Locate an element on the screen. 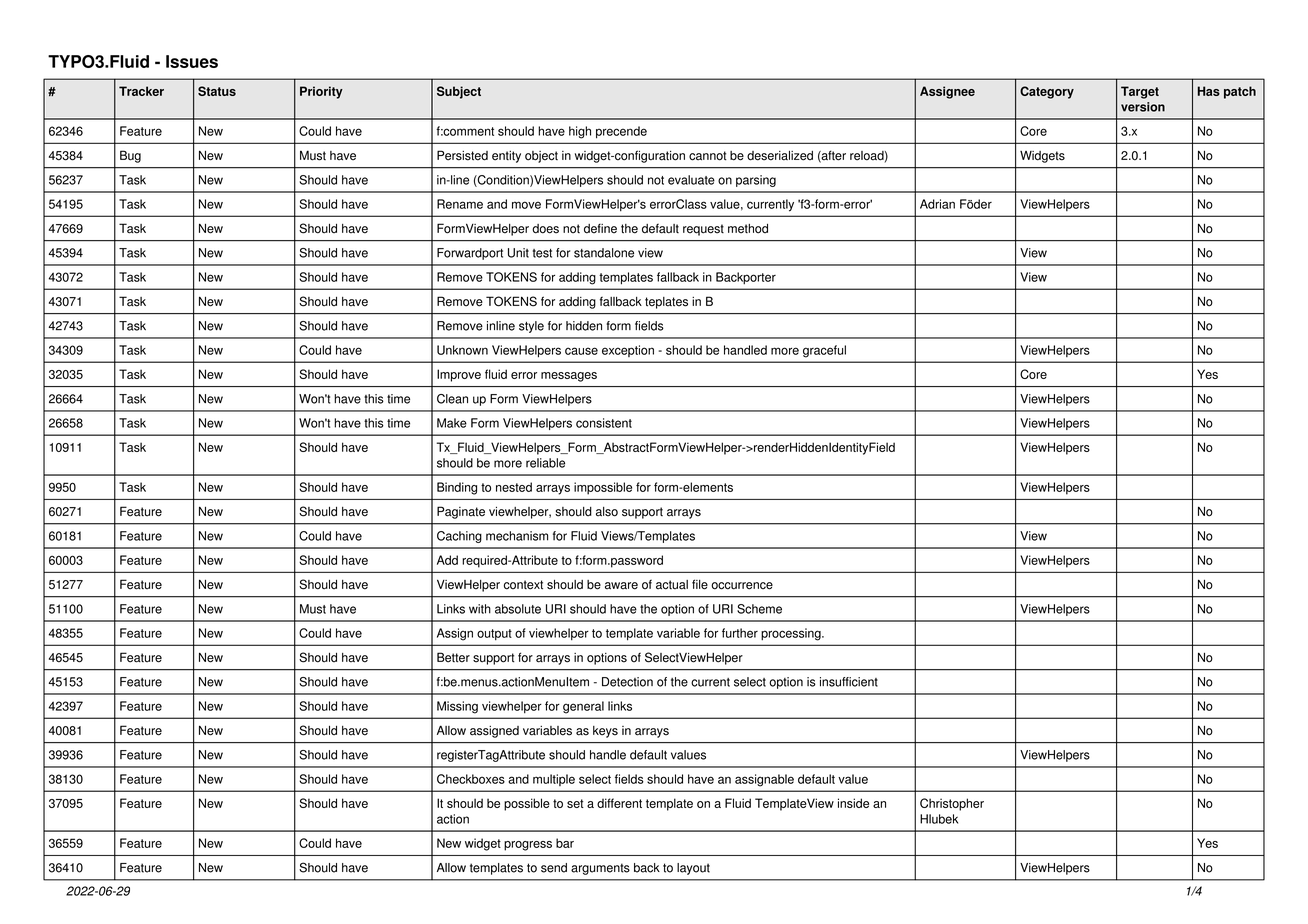  Status is located at coordinates (217, 91).
